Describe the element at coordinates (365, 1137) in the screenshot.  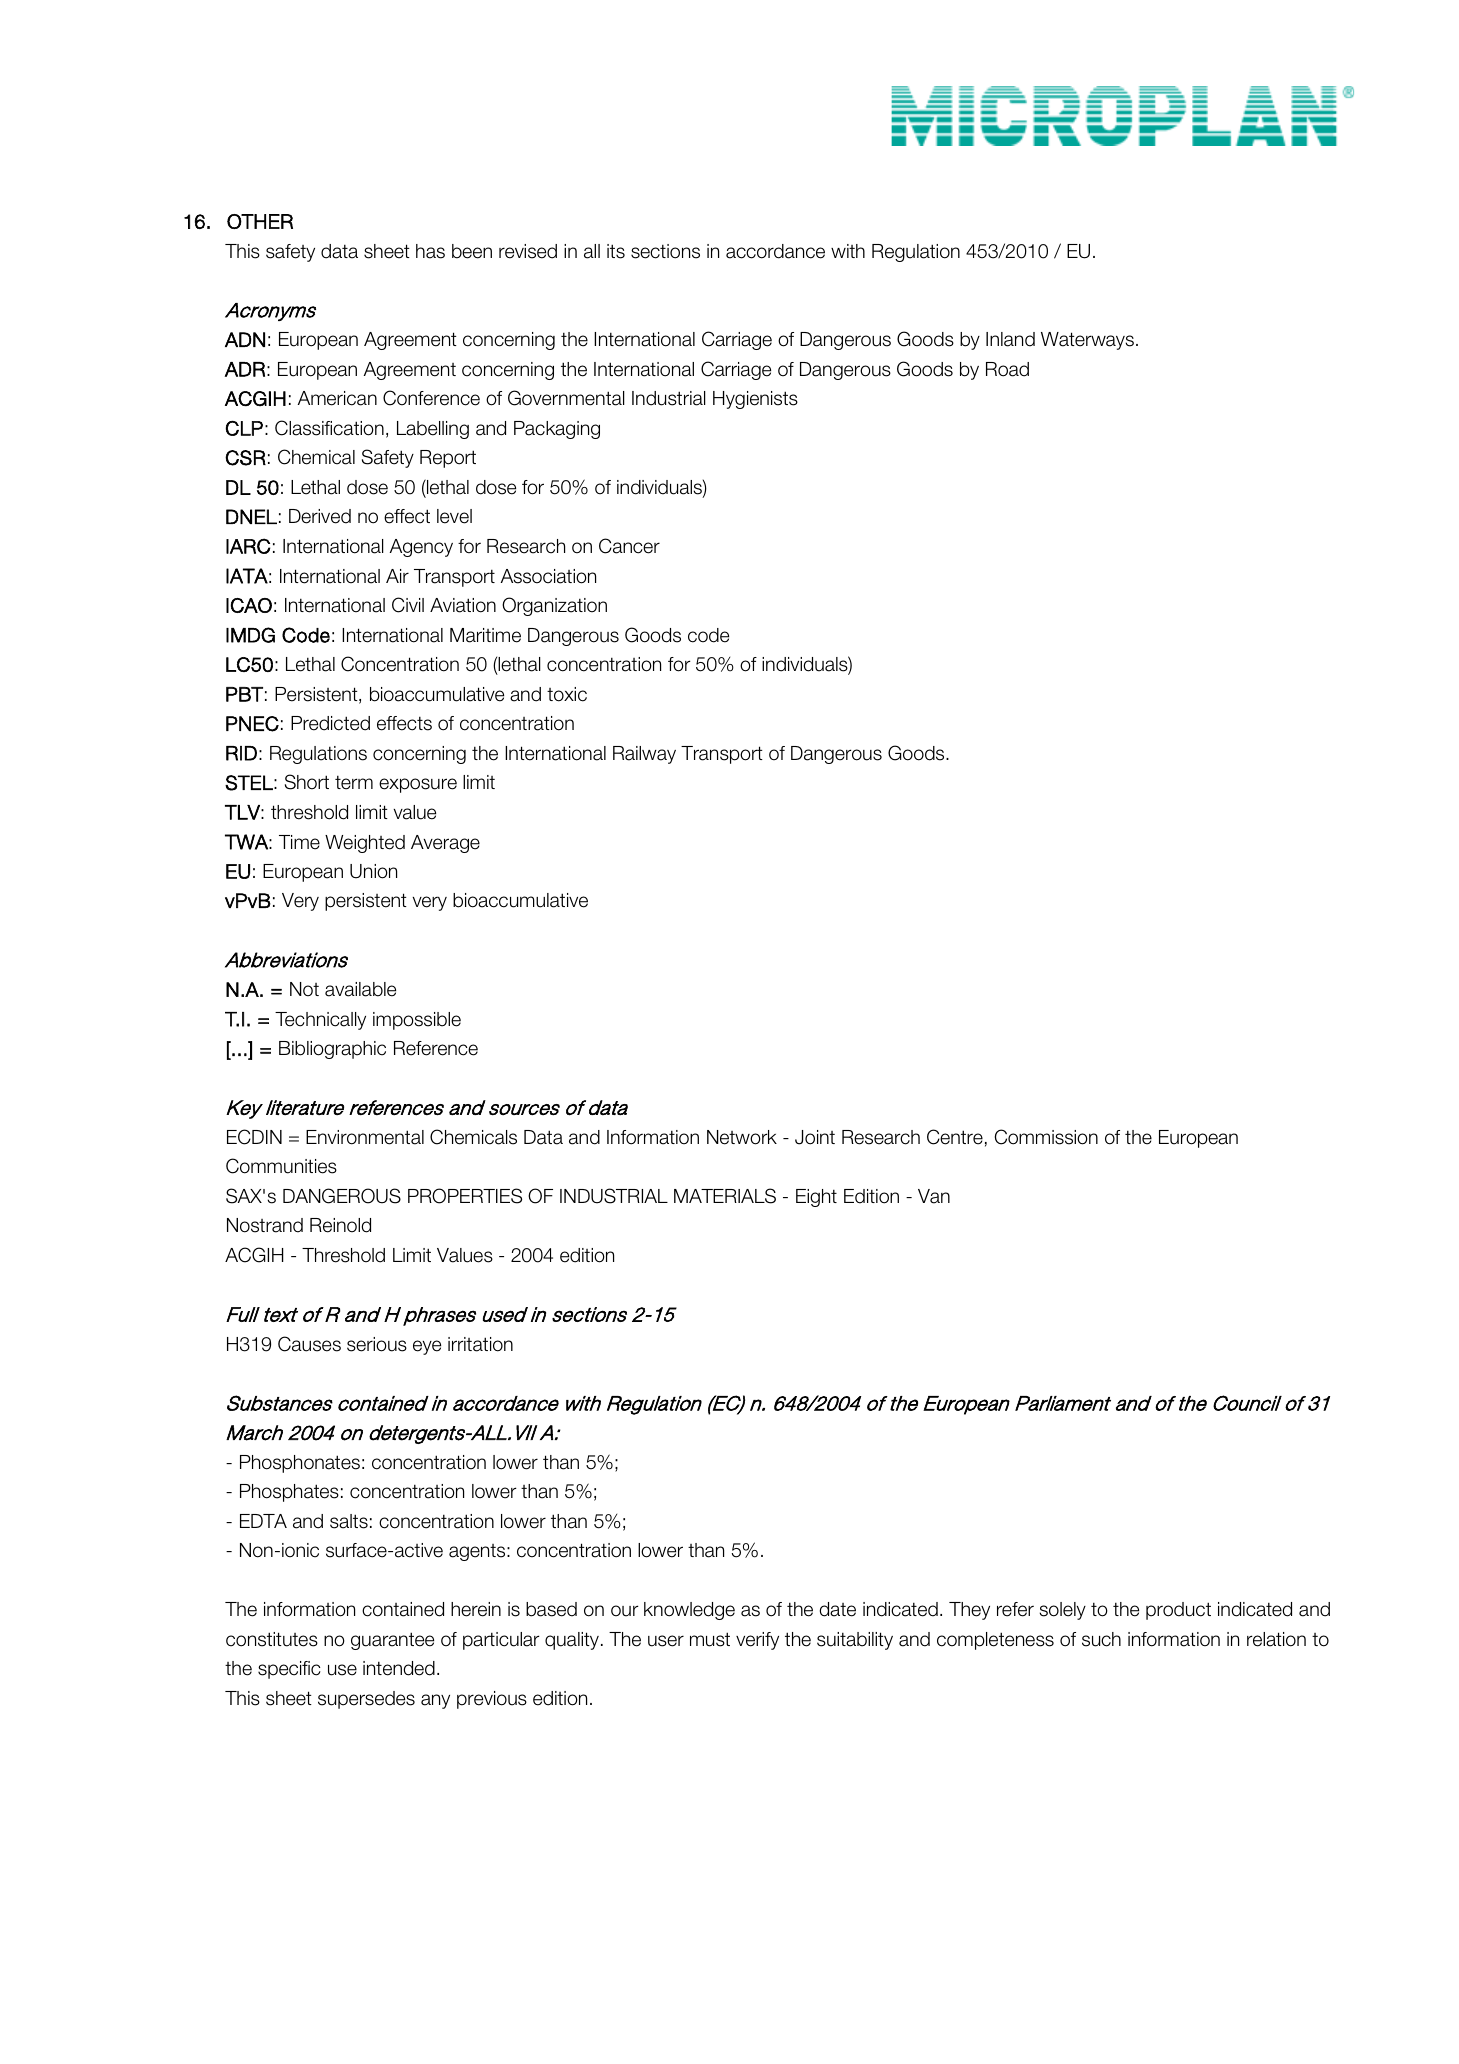
I see `Environmental` at that location.
